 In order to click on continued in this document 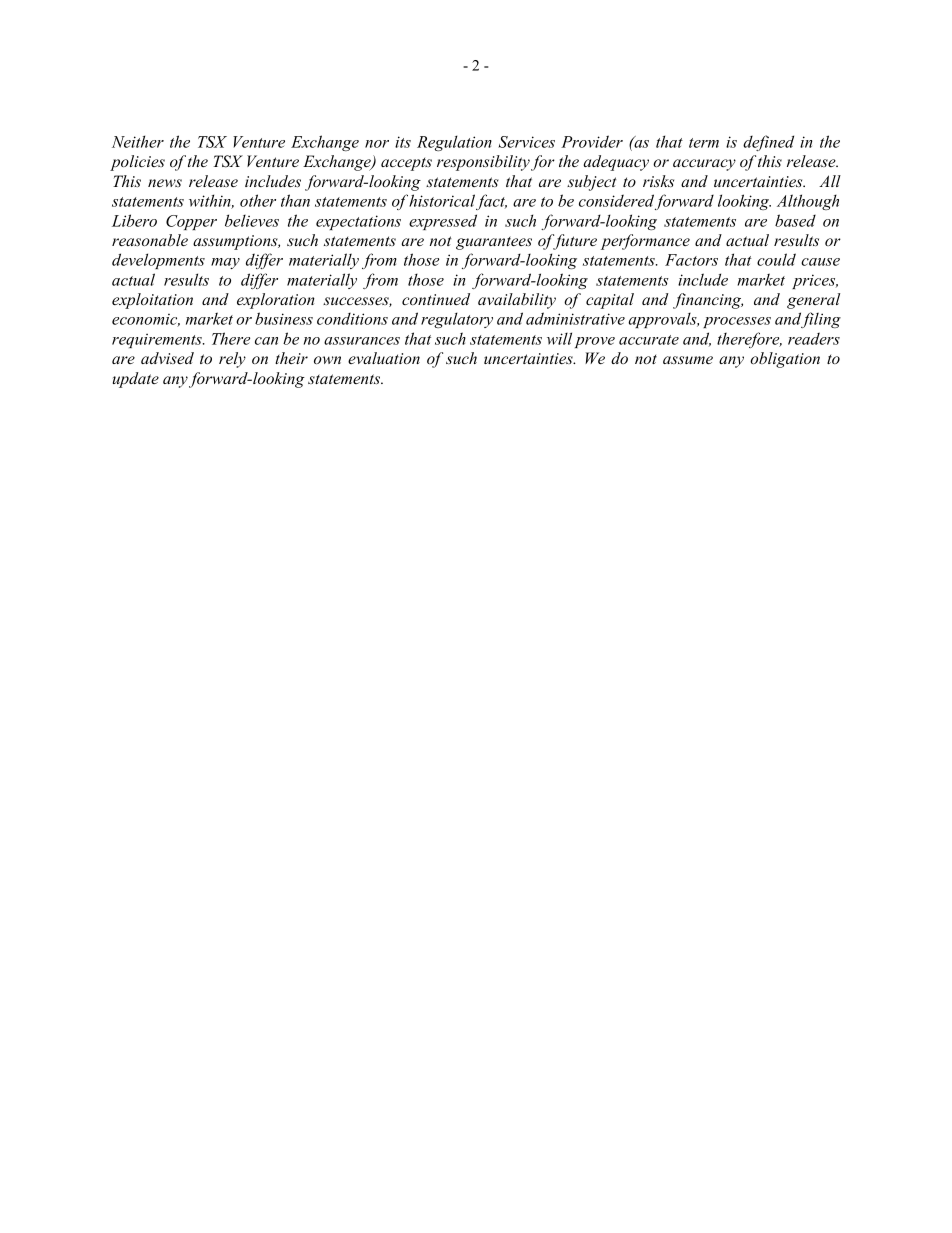, I will do `click(436, 299)`.
